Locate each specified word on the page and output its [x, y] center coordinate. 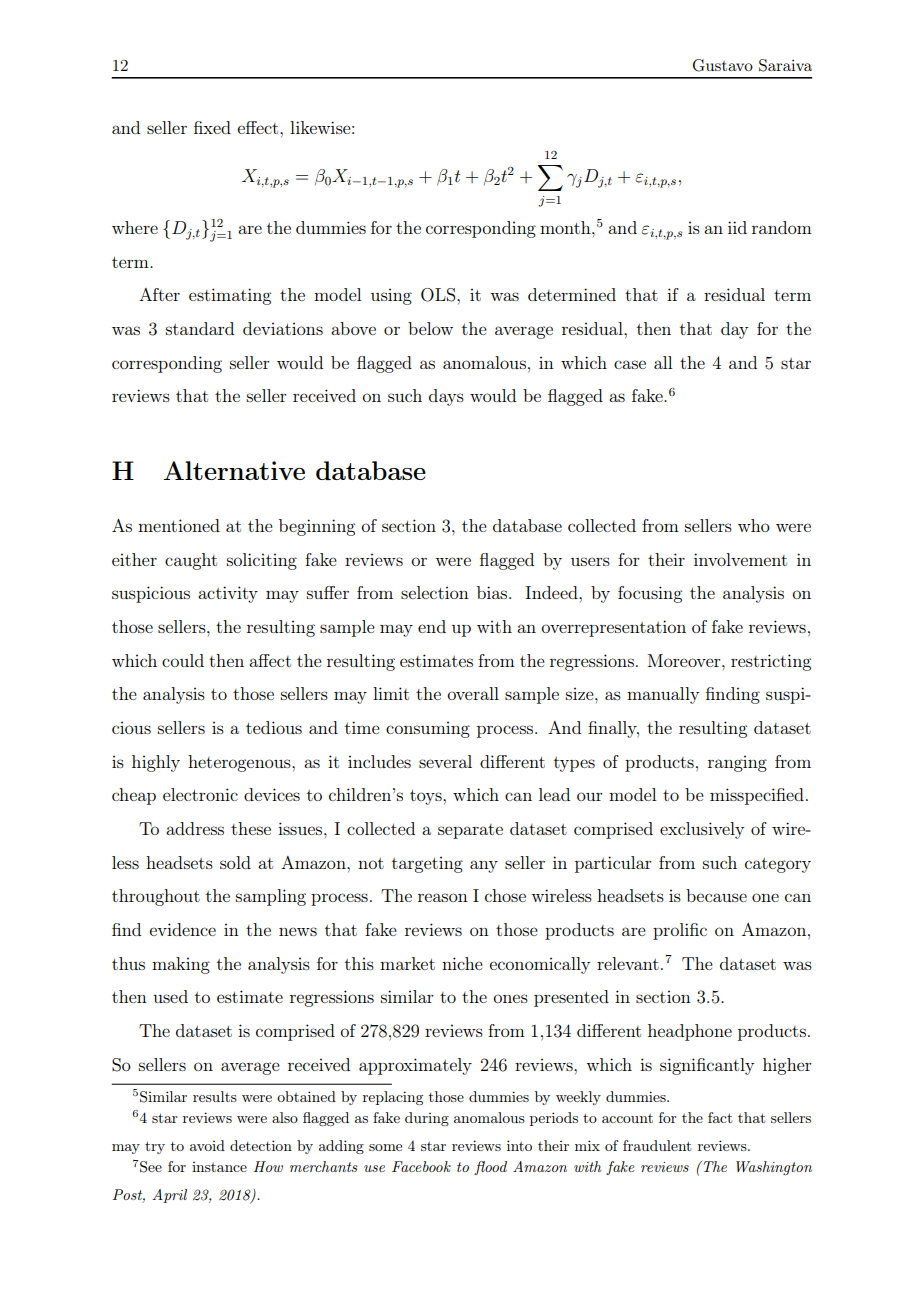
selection [435, 592]
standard [200, 328]
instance [219, 1167]
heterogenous [240, 763]
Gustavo [723, 65]
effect [259, 127]
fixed [212, 127]
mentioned [179, 525]
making [181, 965]
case [630, 364]
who [754, 525]
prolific [680, 931]
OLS [439, 295]
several [445, 761]
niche [462, 963]
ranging [737, 763]
